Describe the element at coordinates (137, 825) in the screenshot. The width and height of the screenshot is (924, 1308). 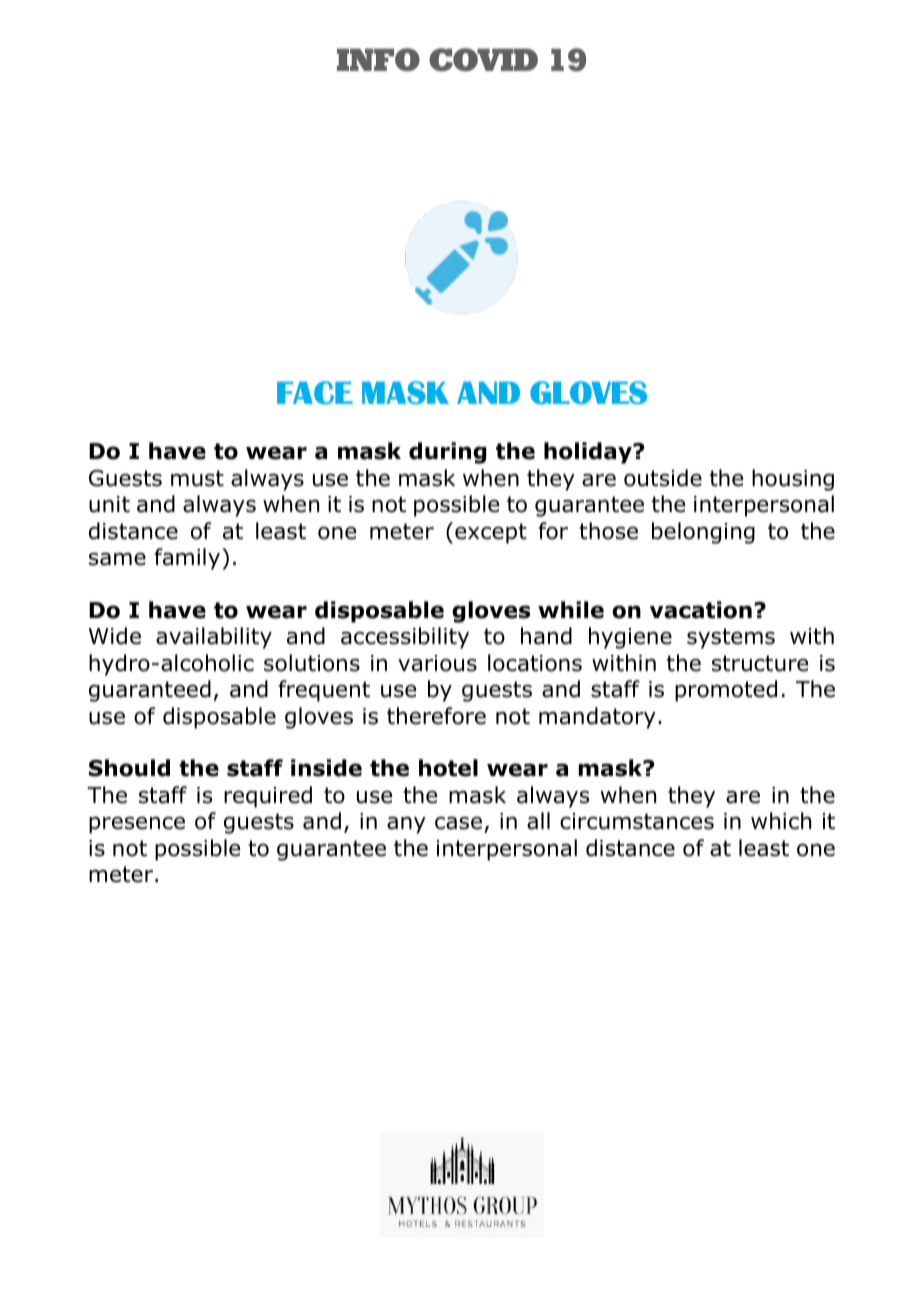
I see `presence` at that location.
